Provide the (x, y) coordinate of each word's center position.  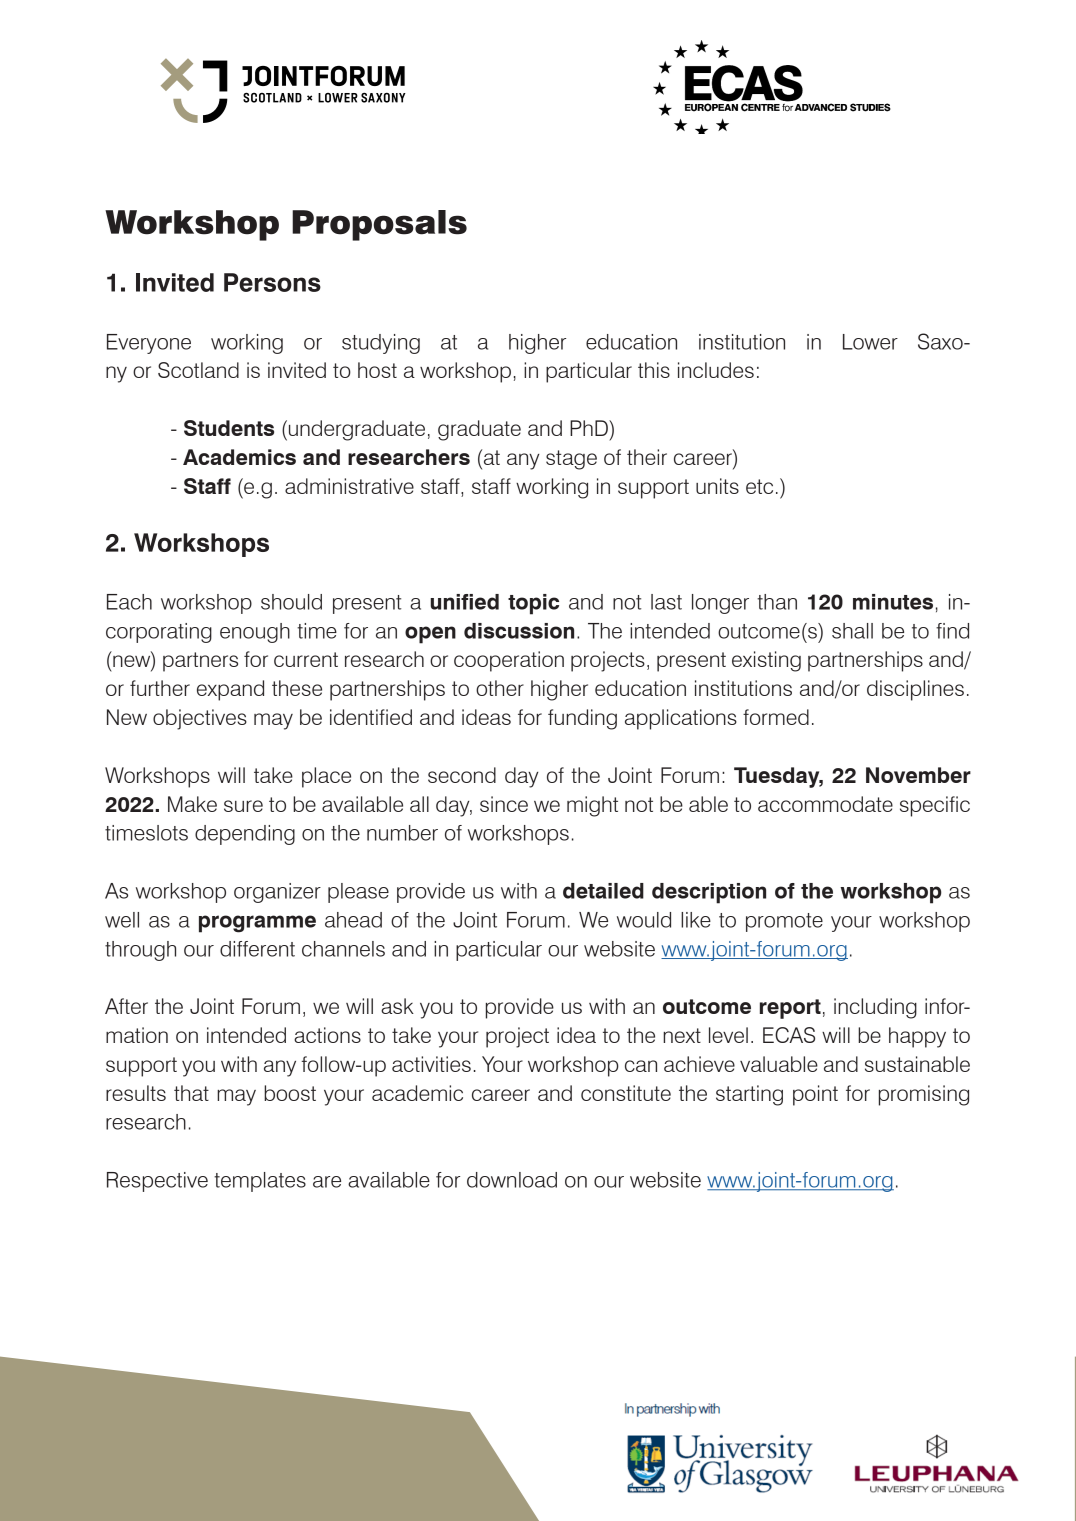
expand (230, 690)
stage (571, 460)
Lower (870, 342)
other (500, 688)
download (512, 1180)
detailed (603, 891)
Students (229, 428)
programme (257, 924)
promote (784, 922)
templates (260, 1182)
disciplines (915, 690)
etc (759, 486)
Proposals (379, 225)
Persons (272, 282)
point (815, 1095)
